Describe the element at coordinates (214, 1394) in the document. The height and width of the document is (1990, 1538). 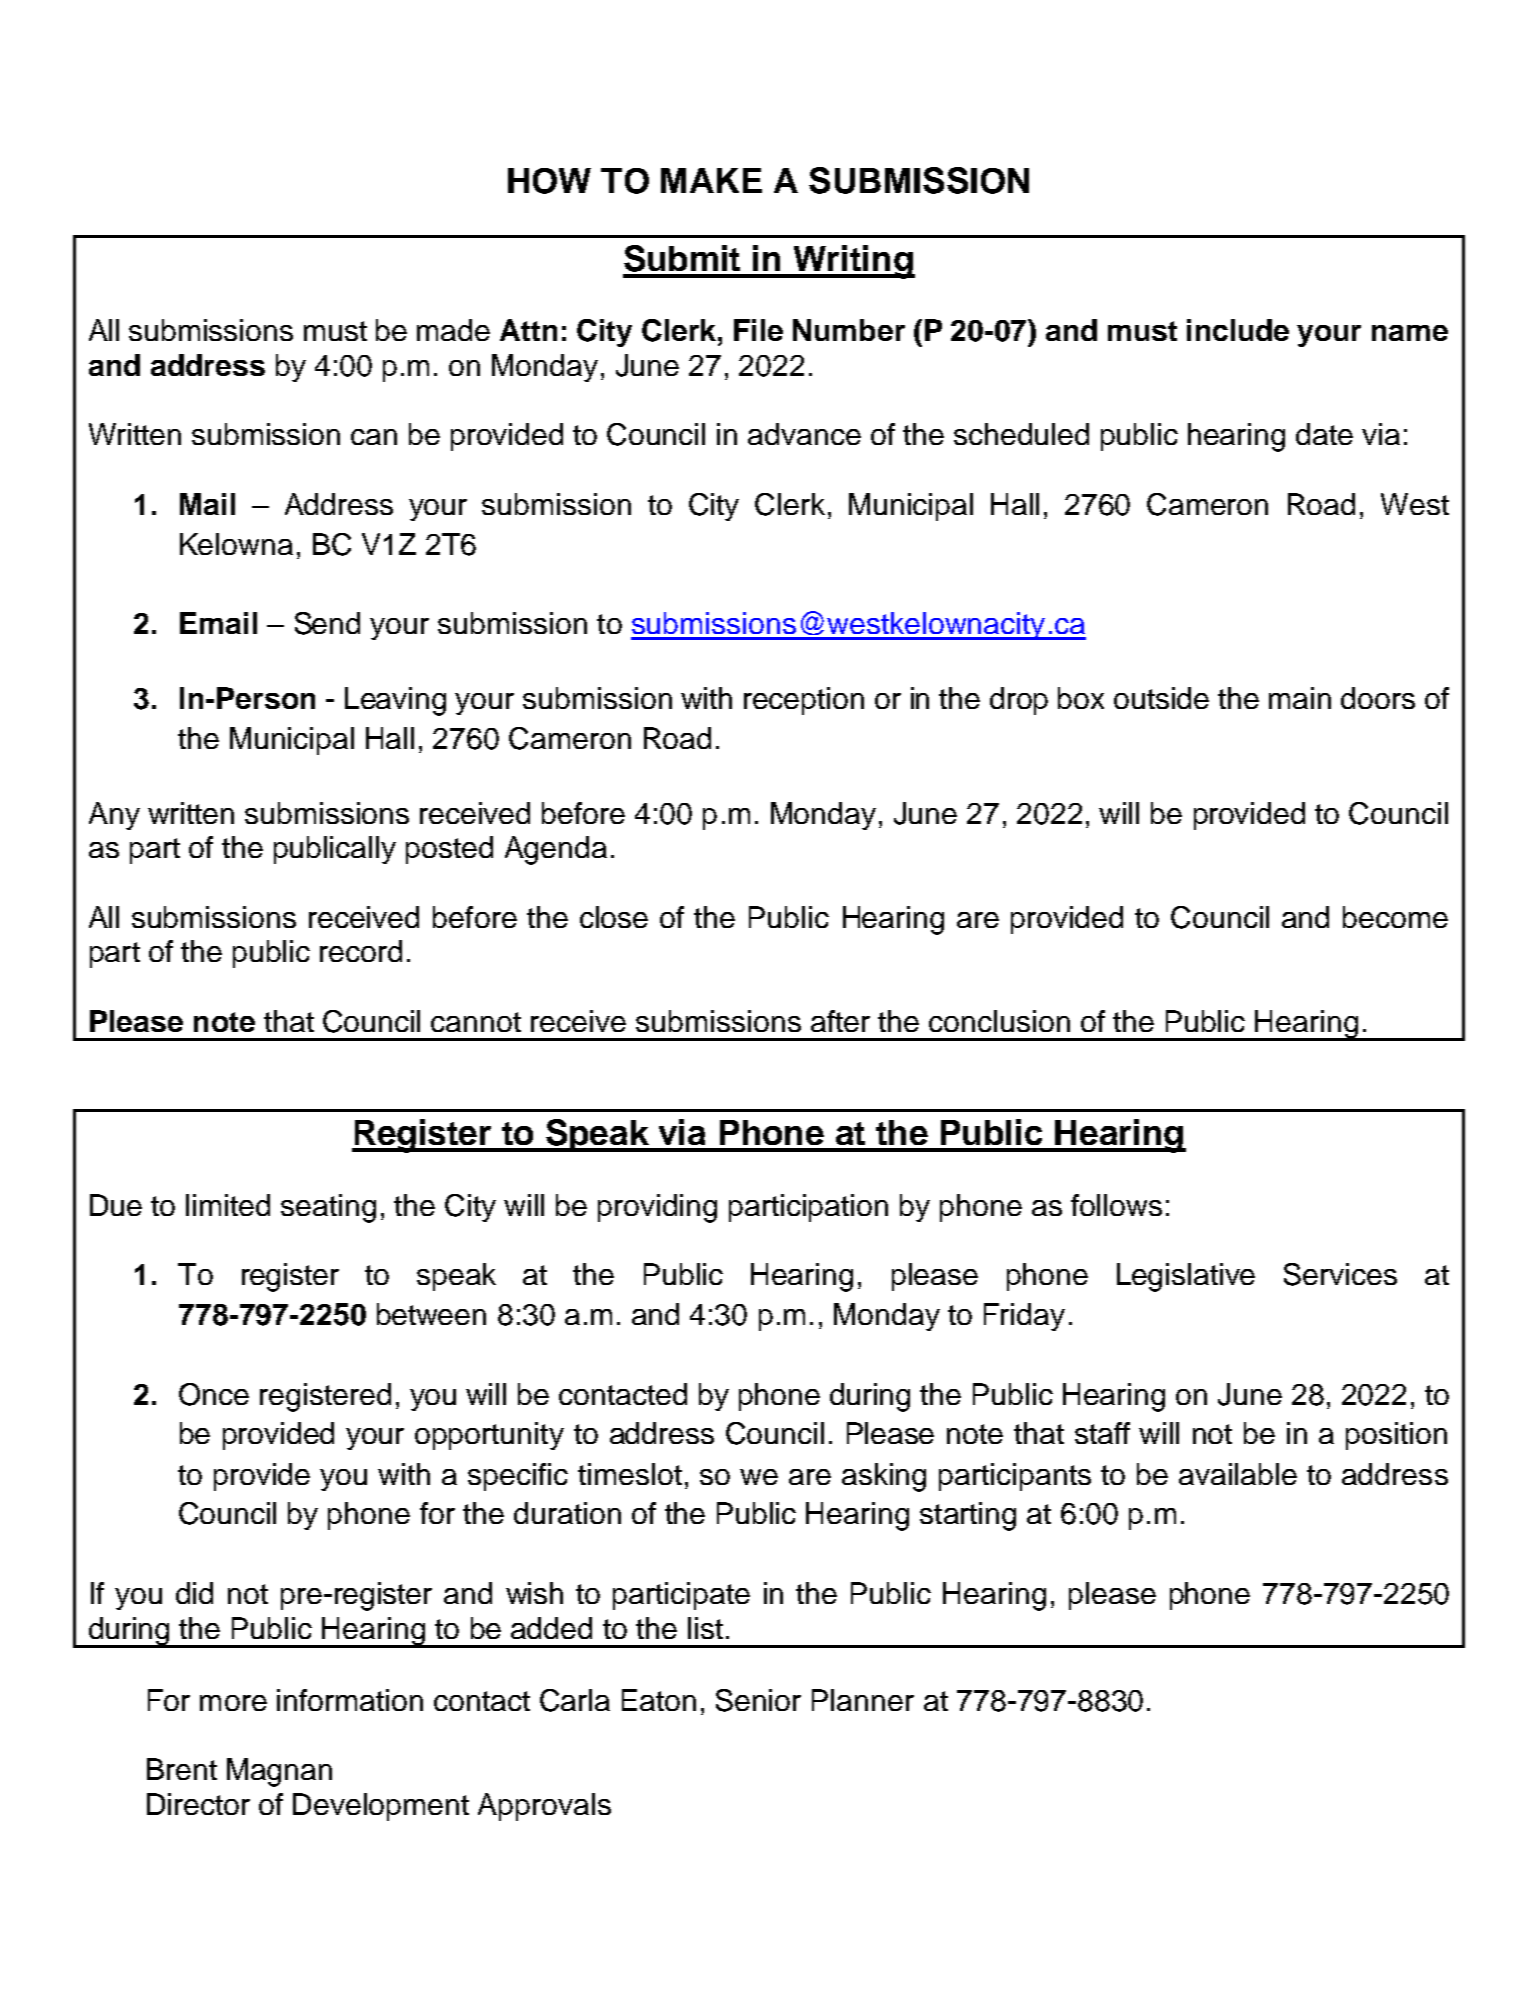
I see `Once` at that location.
